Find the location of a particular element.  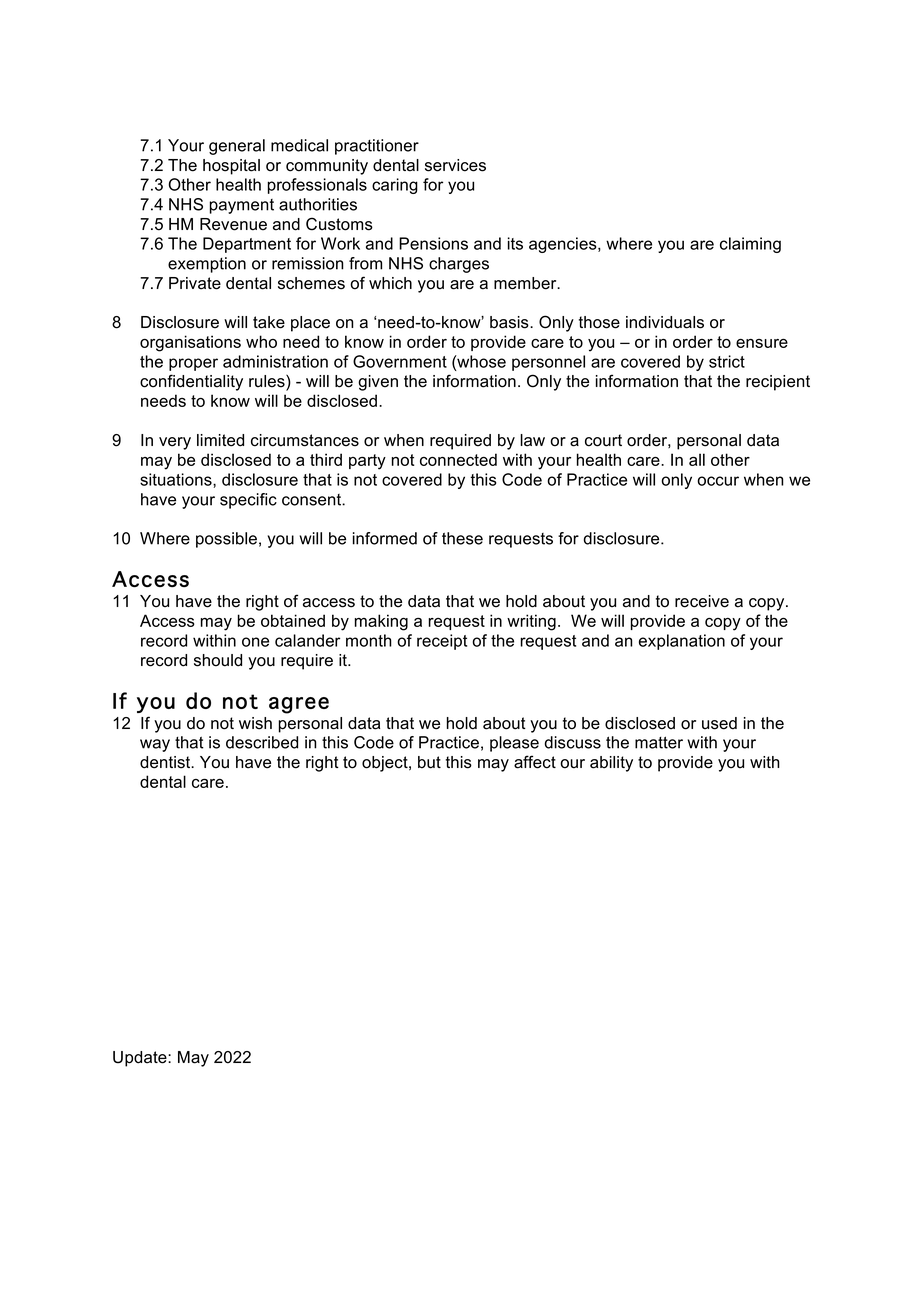

claiming is located at coordinates (750, 245).
